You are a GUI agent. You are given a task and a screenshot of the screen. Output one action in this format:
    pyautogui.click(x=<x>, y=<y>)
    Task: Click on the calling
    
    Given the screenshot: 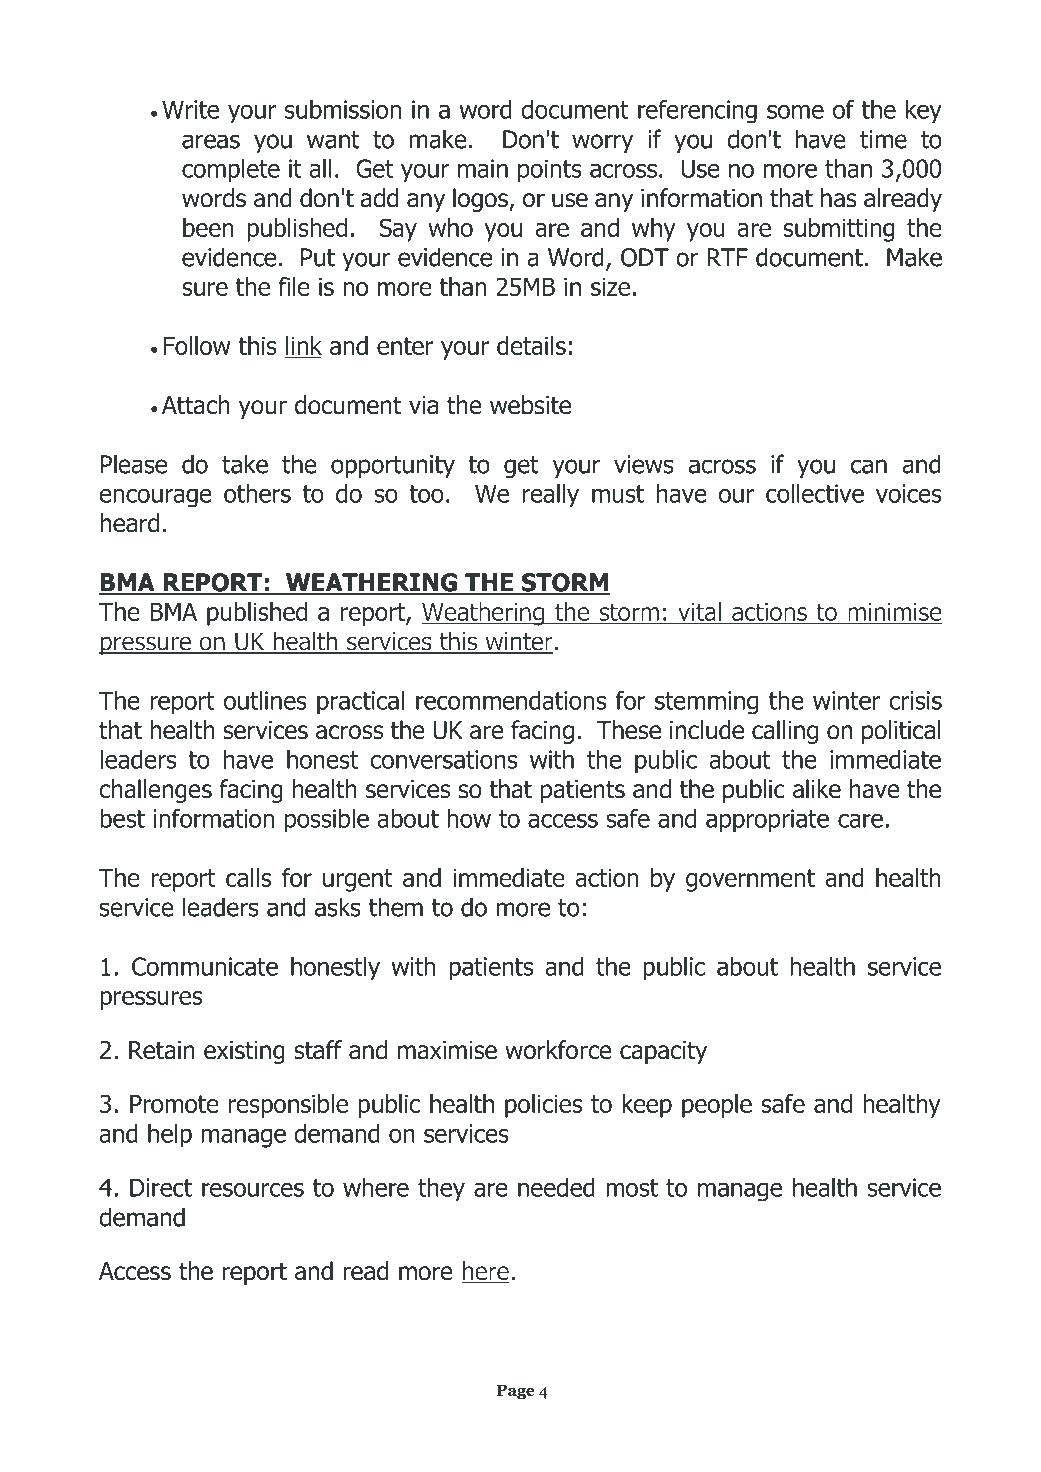 What is the action you would take?
    pyautogui.click(x=785, y=732)
